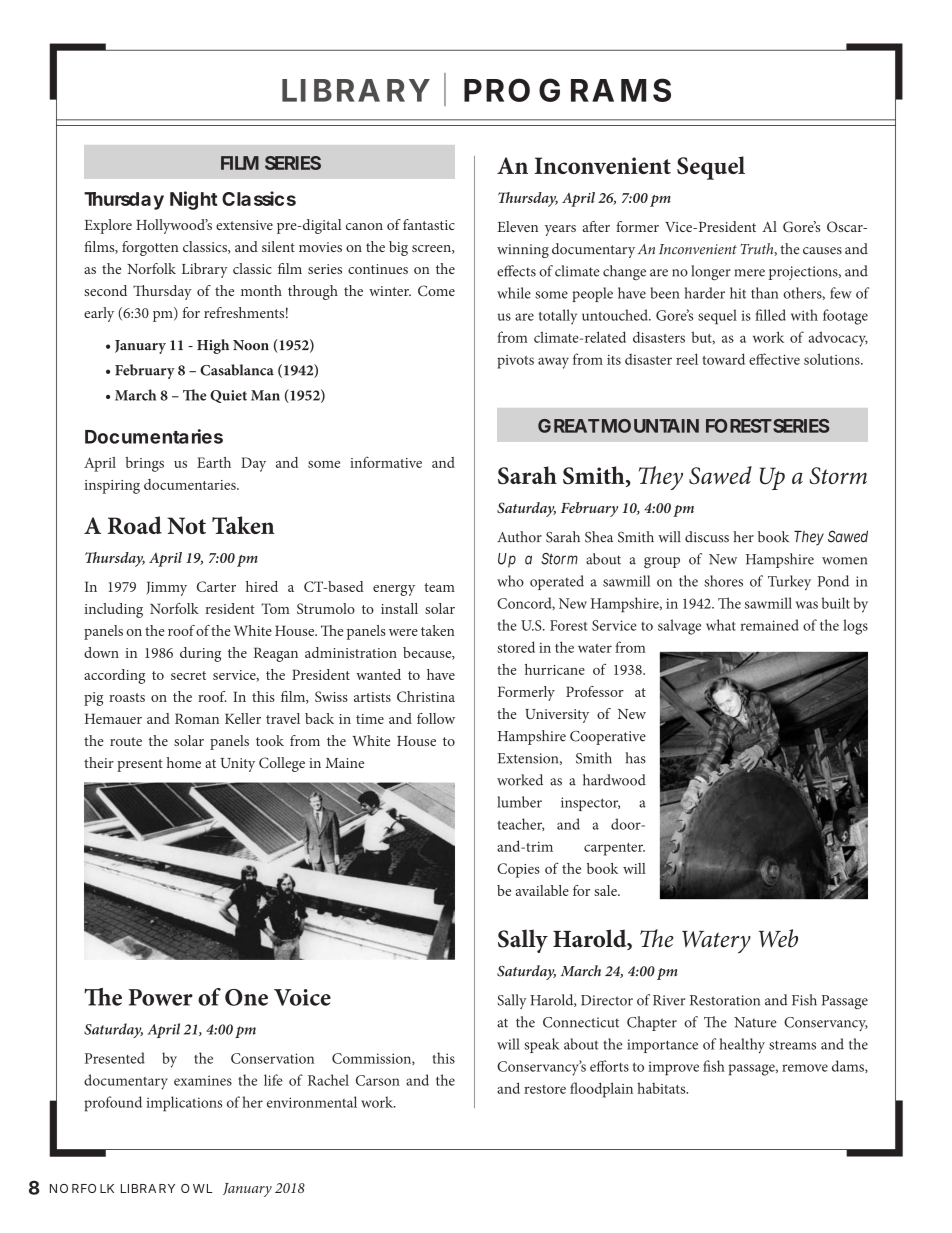  What do you see at coordinates (778, 938) in the document?
I see `Web` at bounding box center [778, 938].
